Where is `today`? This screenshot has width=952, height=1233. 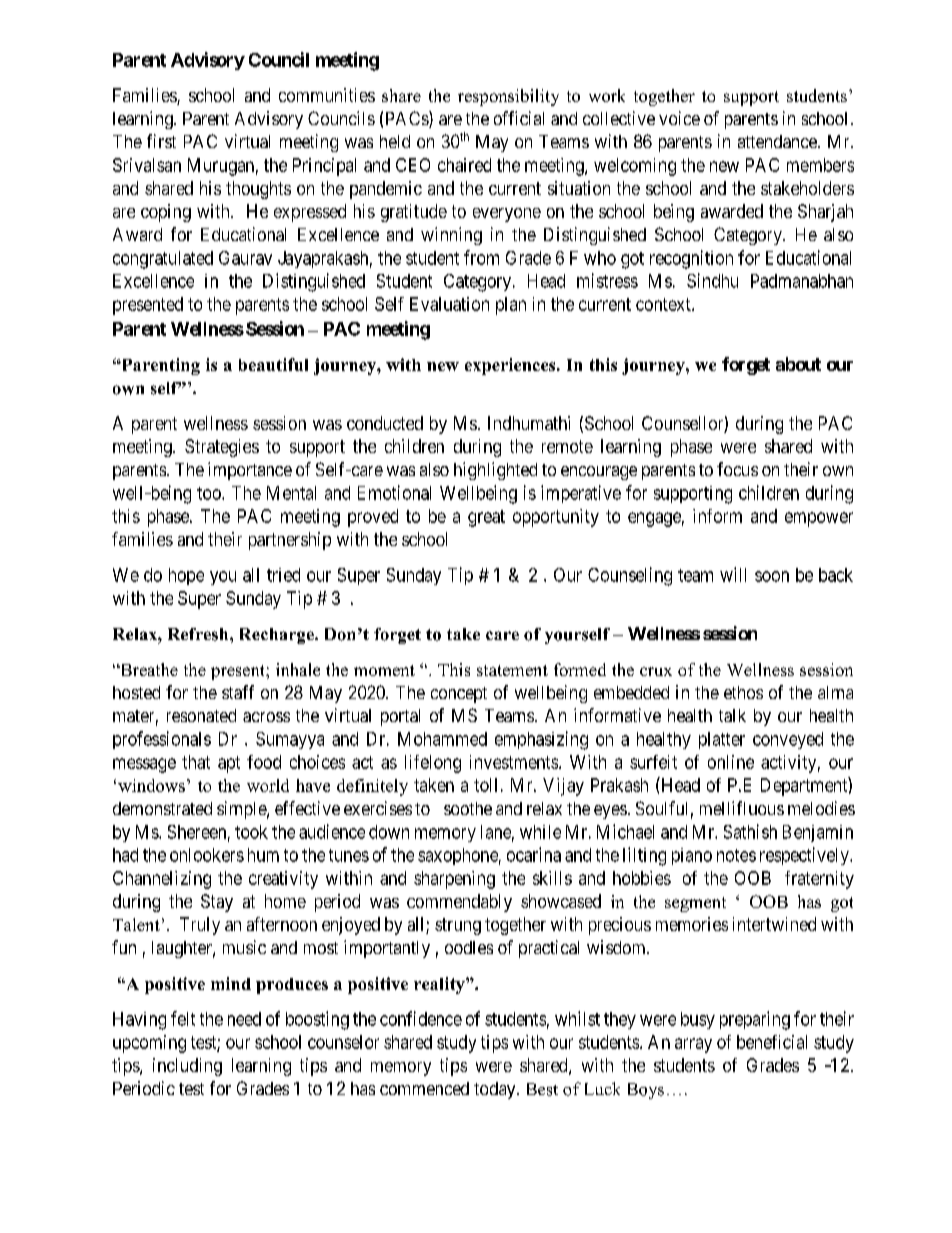
today is located at coordinates (496, 1090).
